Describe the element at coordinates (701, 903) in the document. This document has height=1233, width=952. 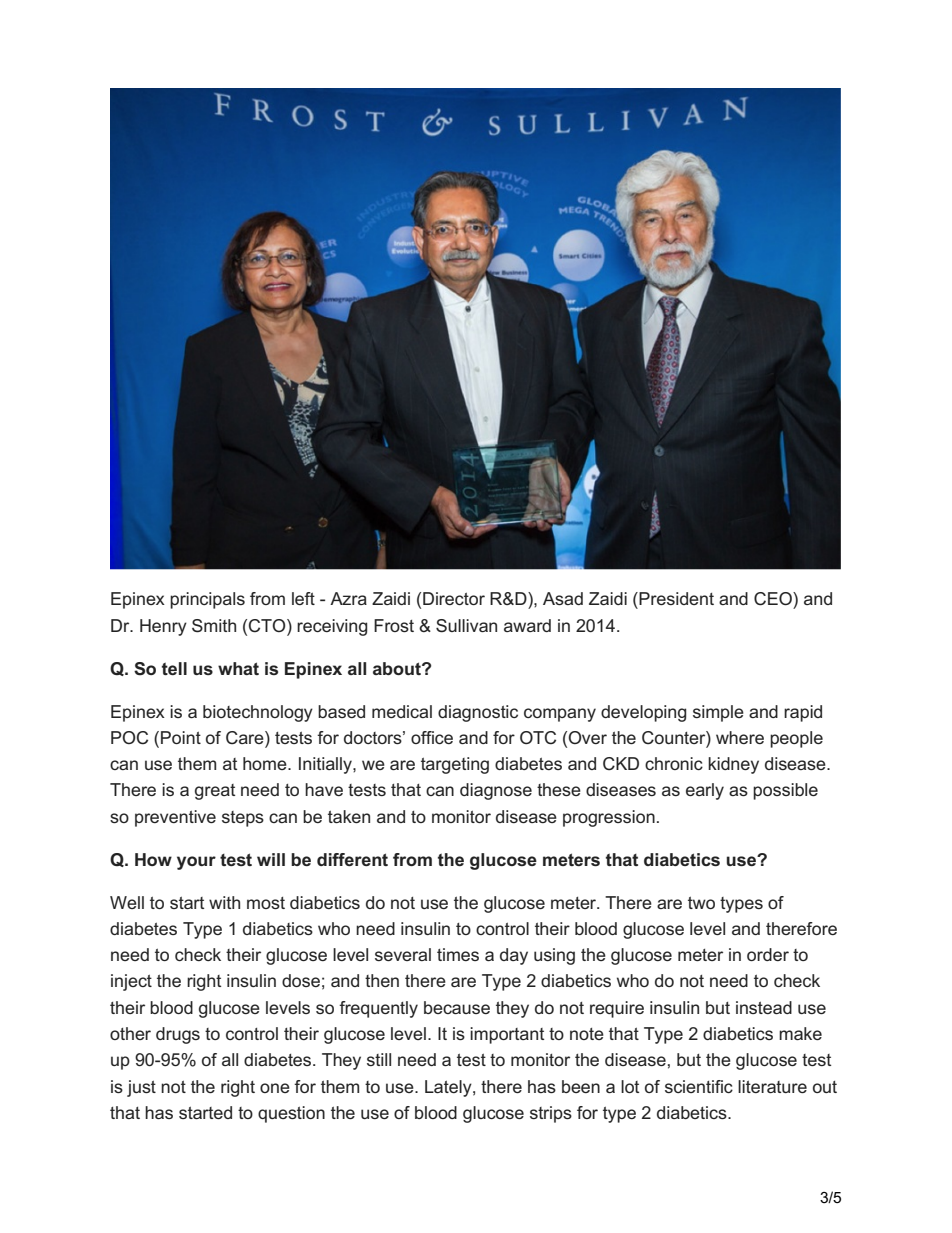
I see `two` at that location.
